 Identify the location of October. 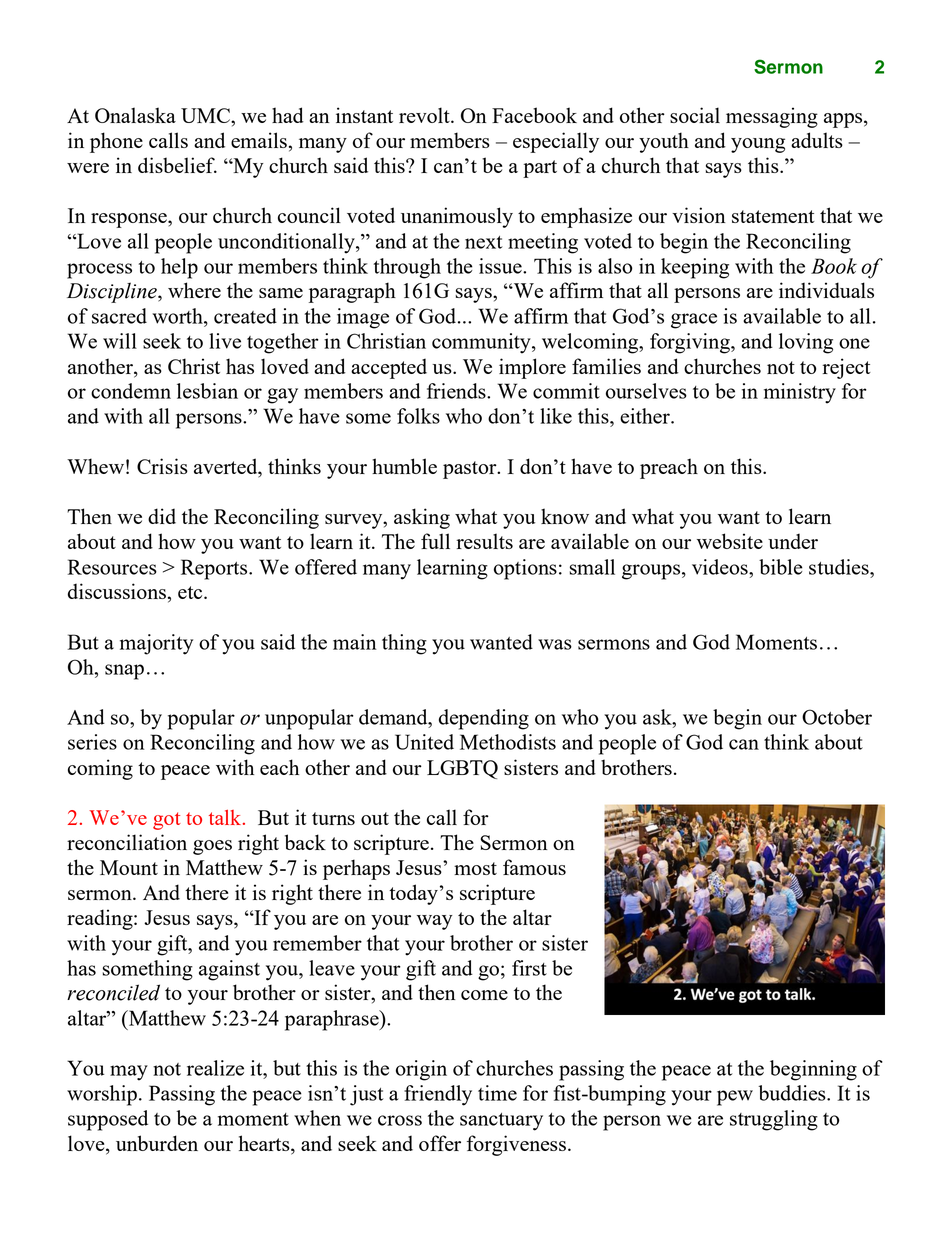
(837, 717).
